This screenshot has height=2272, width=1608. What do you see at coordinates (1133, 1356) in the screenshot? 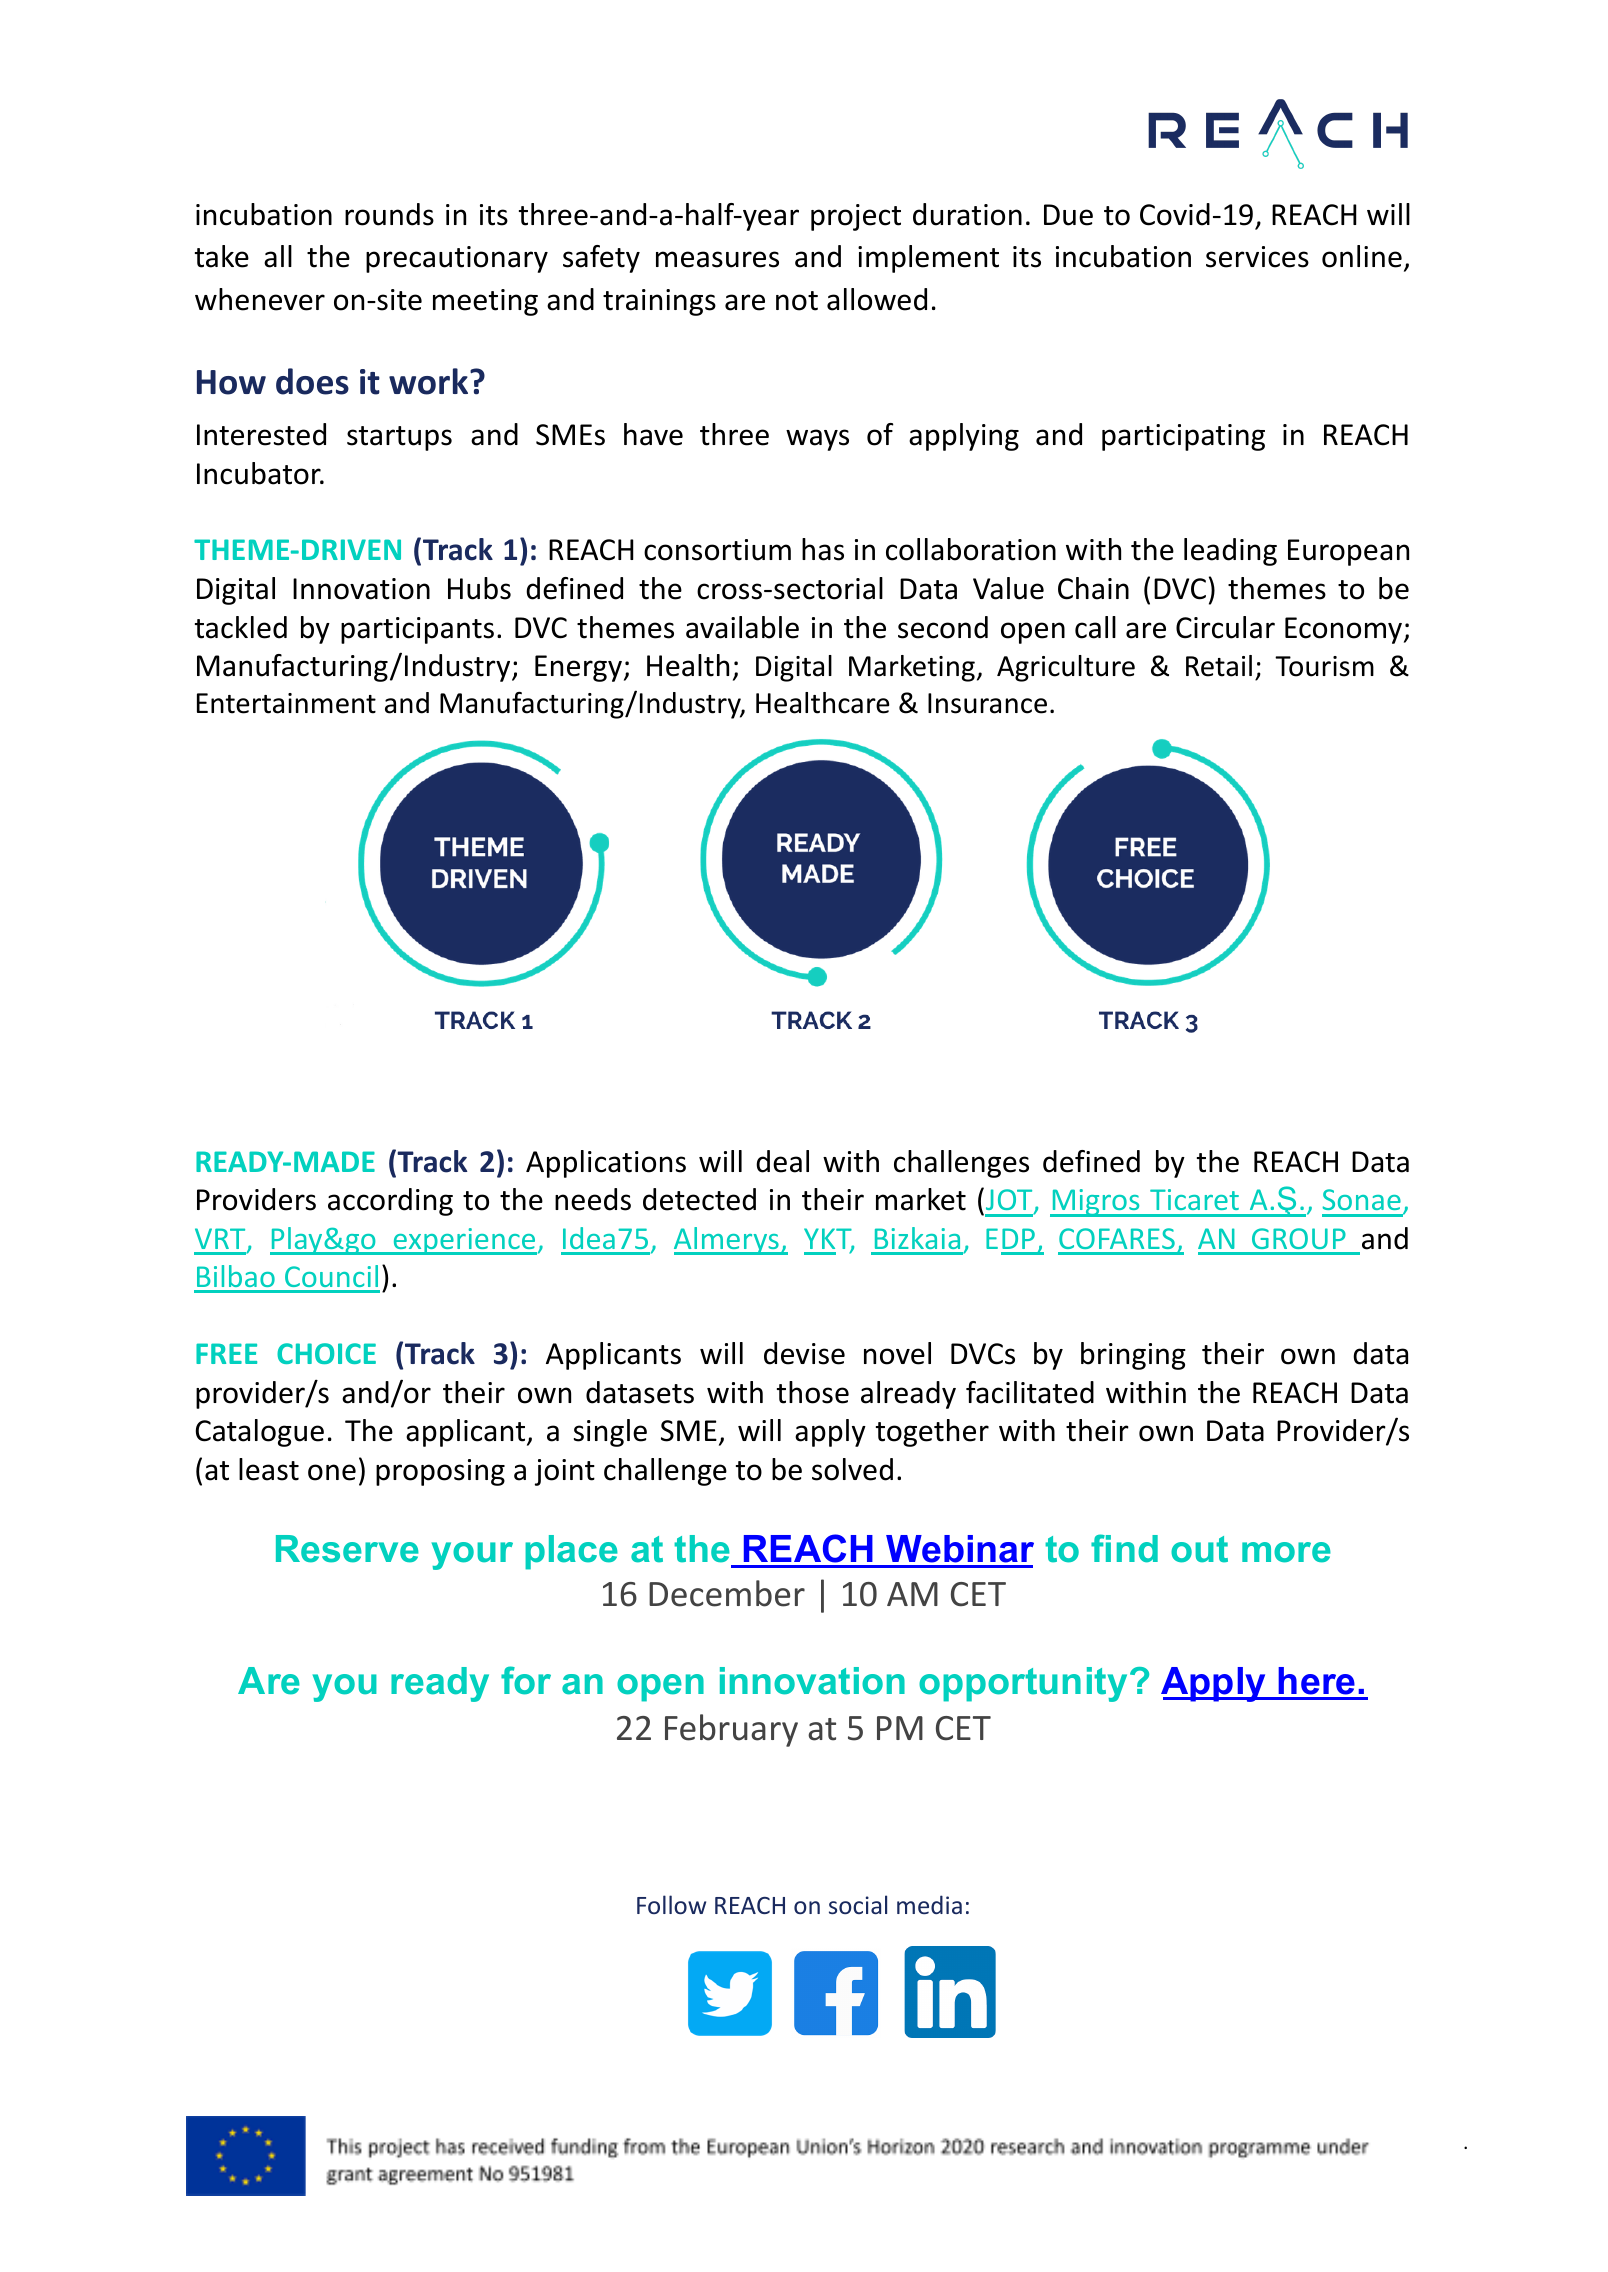
I see `bringing` at bounding box center [1133, 1356].
